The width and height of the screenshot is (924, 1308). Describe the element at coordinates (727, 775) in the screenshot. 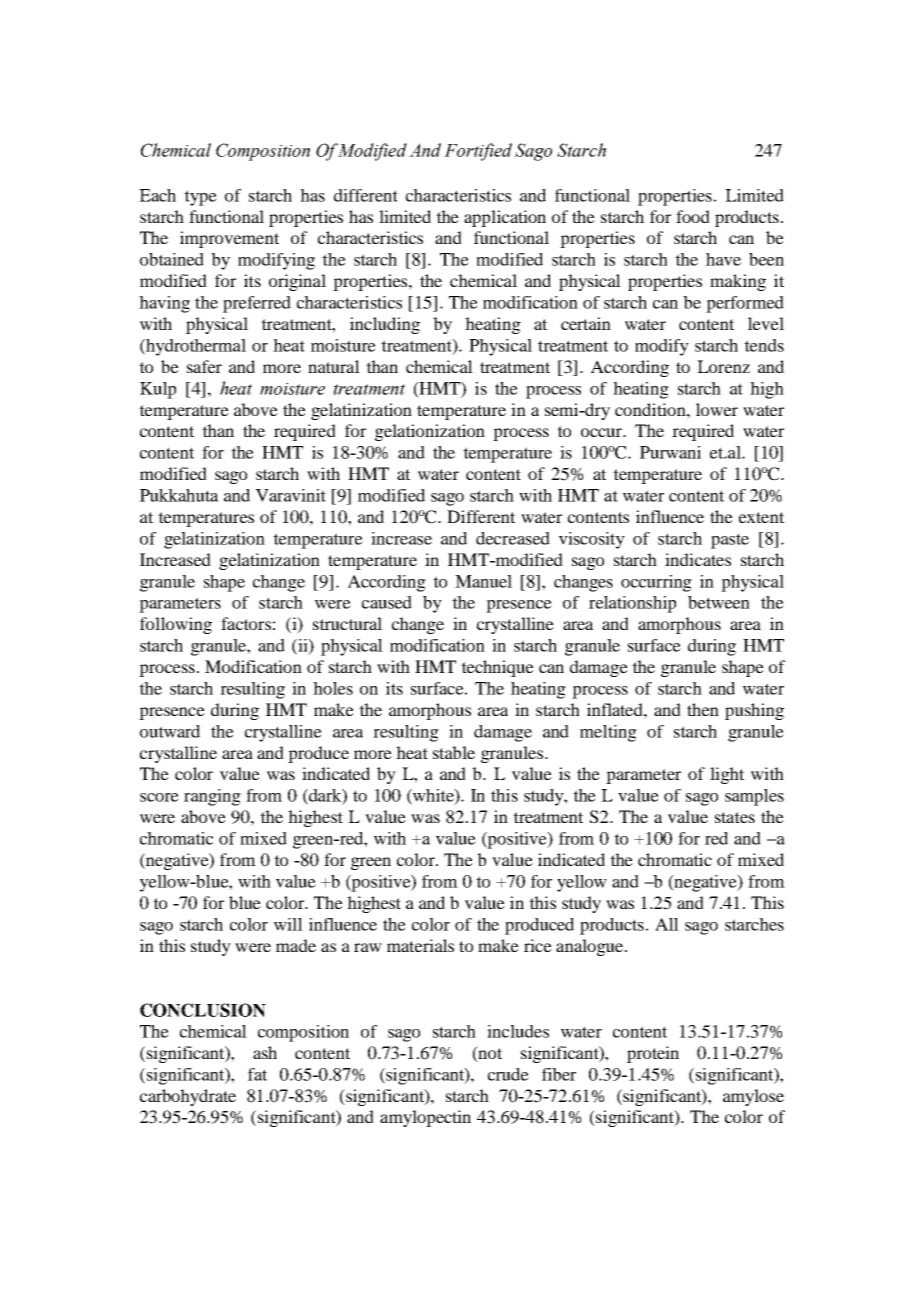

I see `light` at that location.
